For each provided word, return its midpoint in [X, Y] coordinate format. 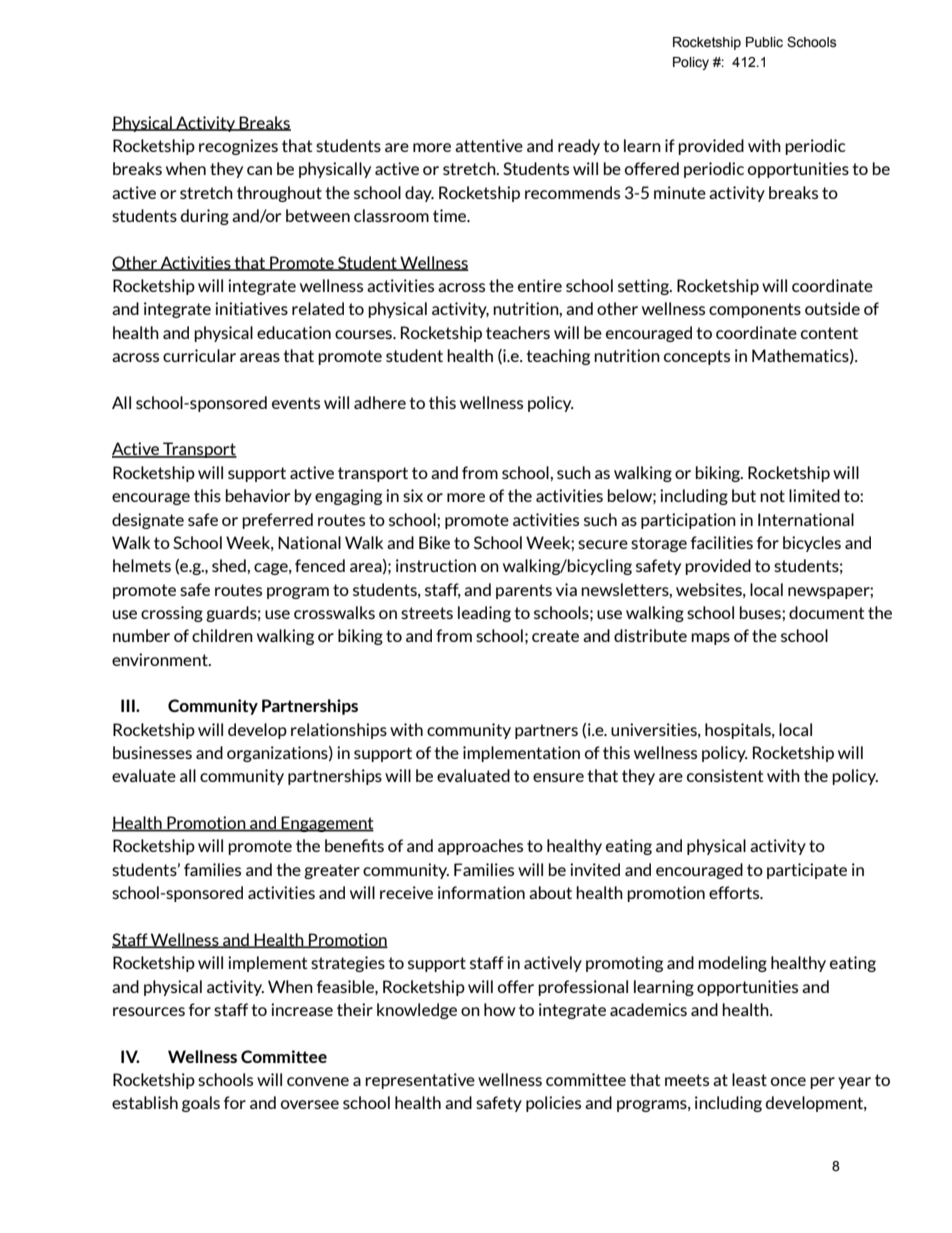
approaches [480, 847]
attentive [489, 145]
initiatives [251, 308]
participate [807, 871]
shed [230, 565]
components [755, 310]
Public [764, 42]
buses [761, 612]
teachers [518, 332]
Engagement [327, 824]
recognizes [238, 147]
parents [524, 591]
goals [201, 1104]
